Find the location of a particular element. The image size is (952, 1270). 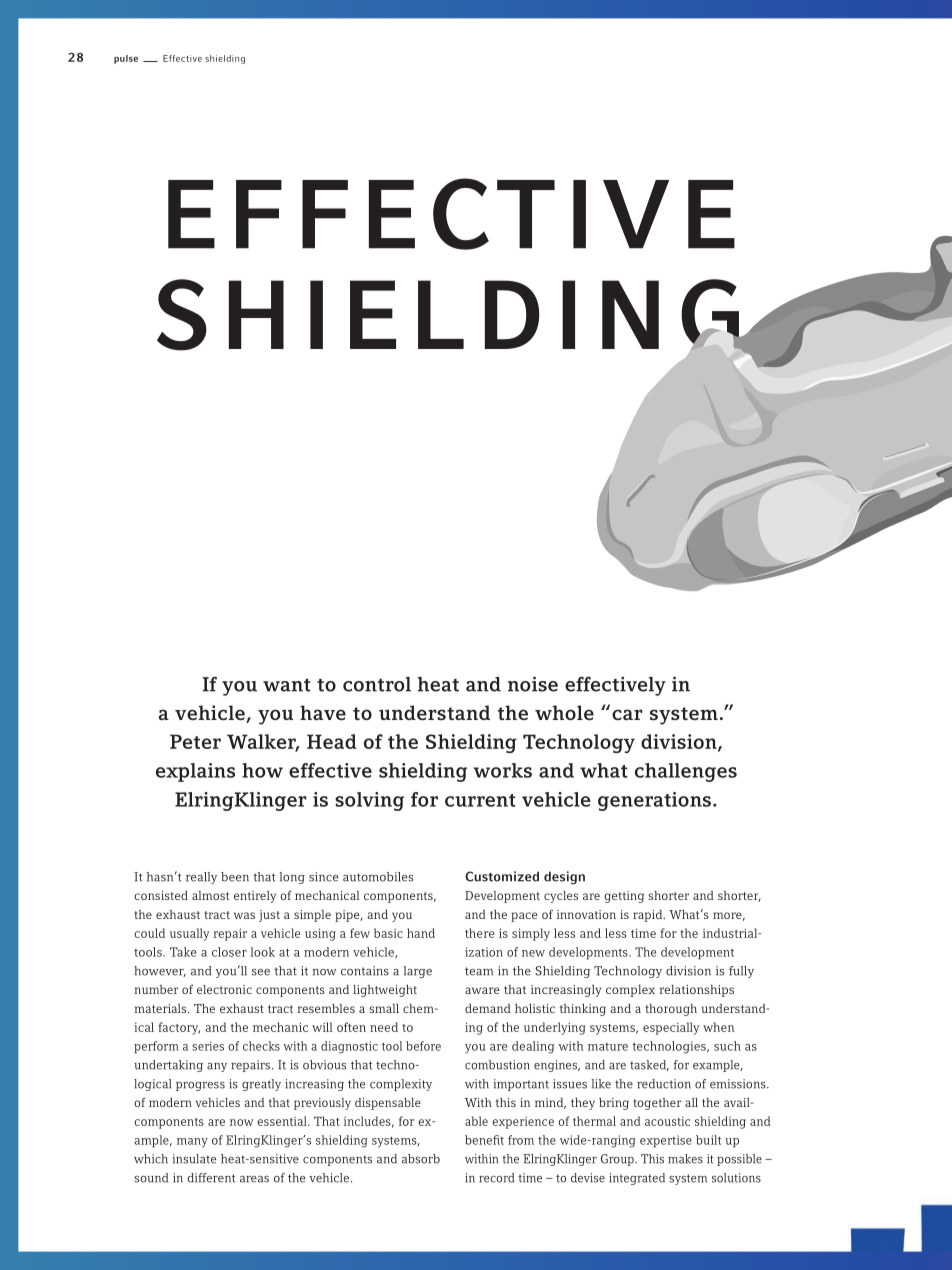

have is located at coordinates (323, 712).
